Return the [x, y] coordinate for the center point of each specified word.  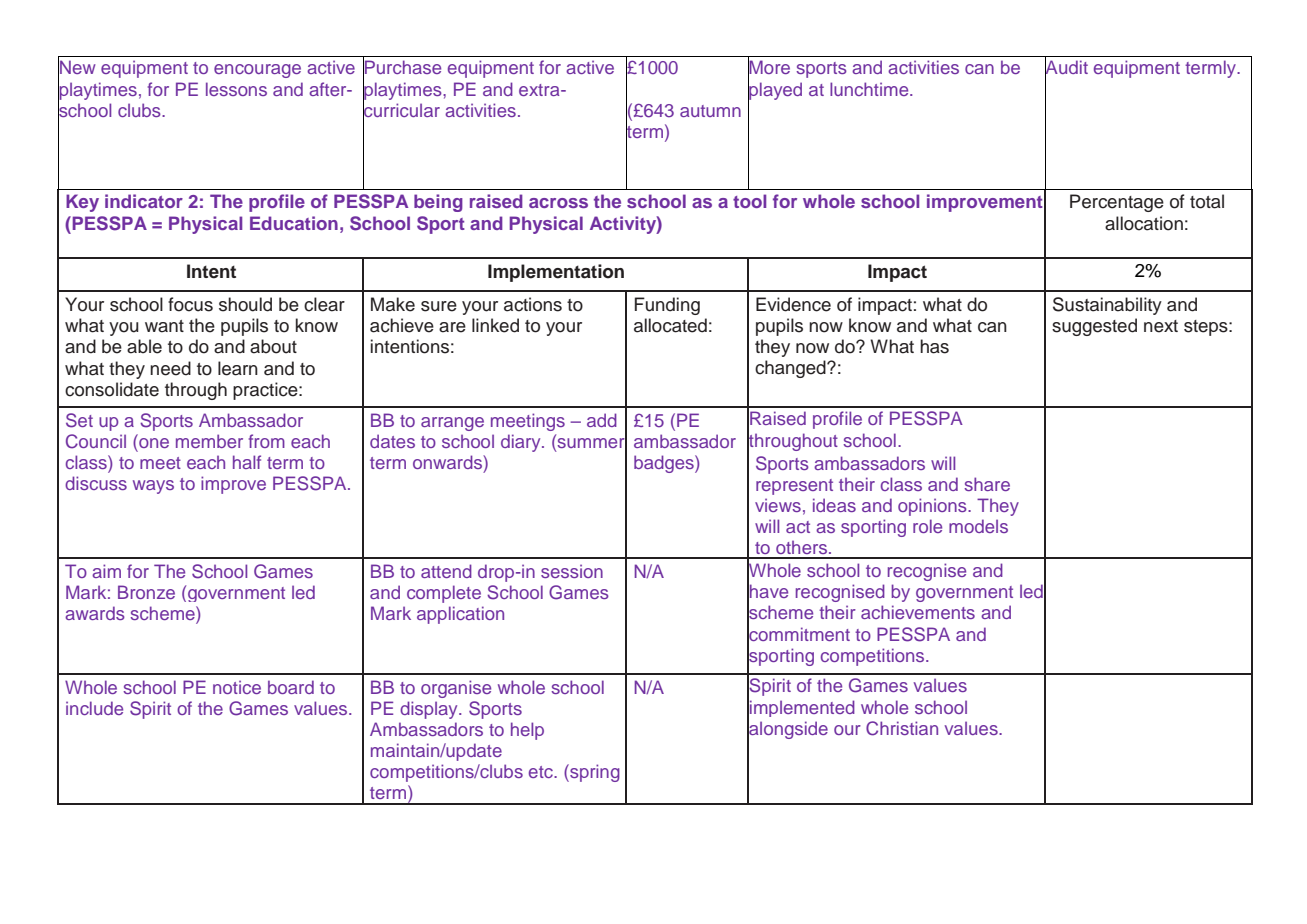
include [94, 708]
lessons [236, 89]
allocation [1144, 223]
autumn [710, 111]
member [209, 441]
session [572, 571]
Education [294, 223]
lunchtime [870, 89]
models [978, 526]
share [987, 484]
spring [594, 773]
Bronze [146, 592]
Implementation [556, 273]
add [602, 420]
